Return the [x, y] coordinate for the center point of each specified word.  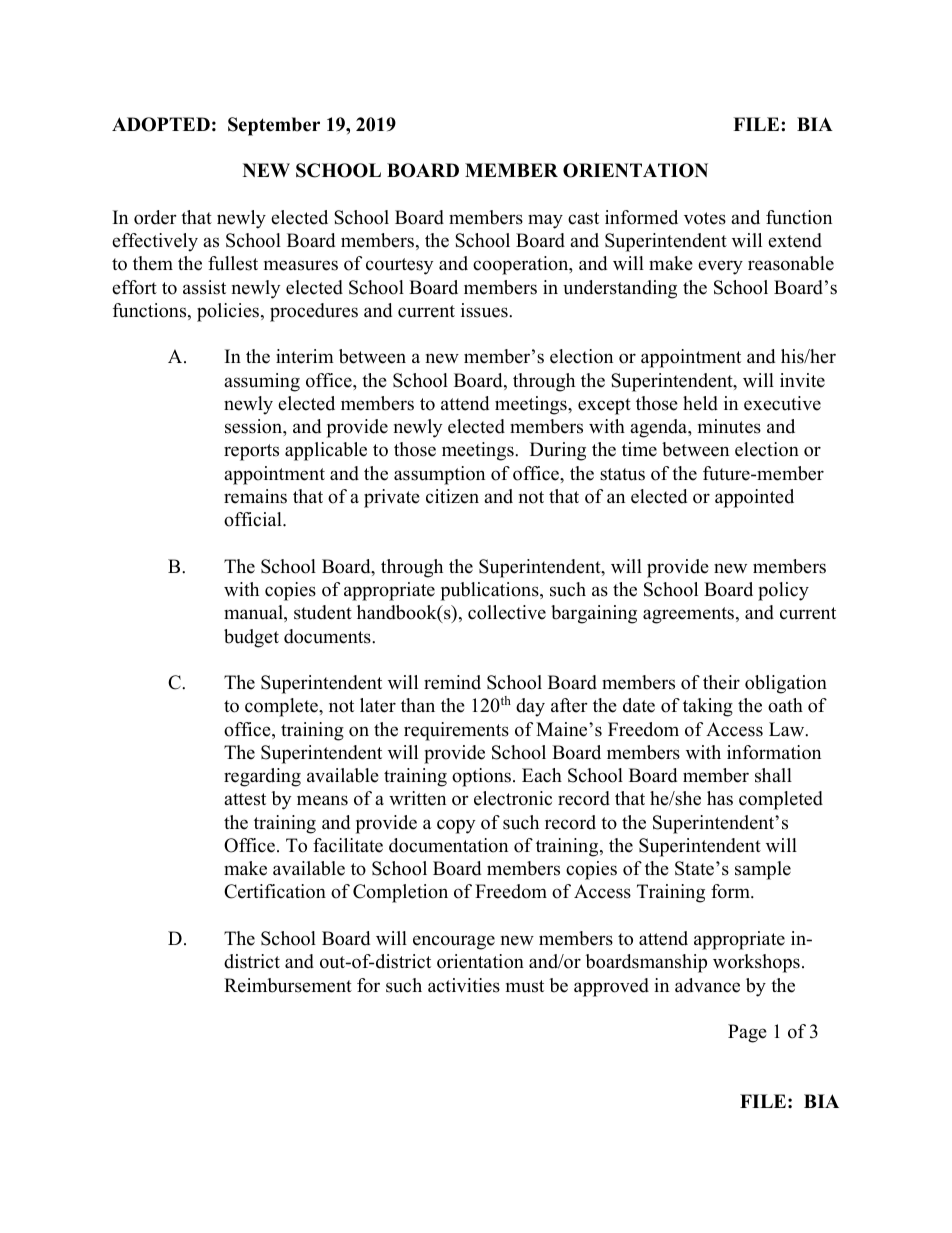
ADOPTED [161, 124]
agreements [690, 615]
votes [705, 218]
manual [254, 613]
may [545, 221]
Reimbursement [288, 985]
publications [491, 591]
